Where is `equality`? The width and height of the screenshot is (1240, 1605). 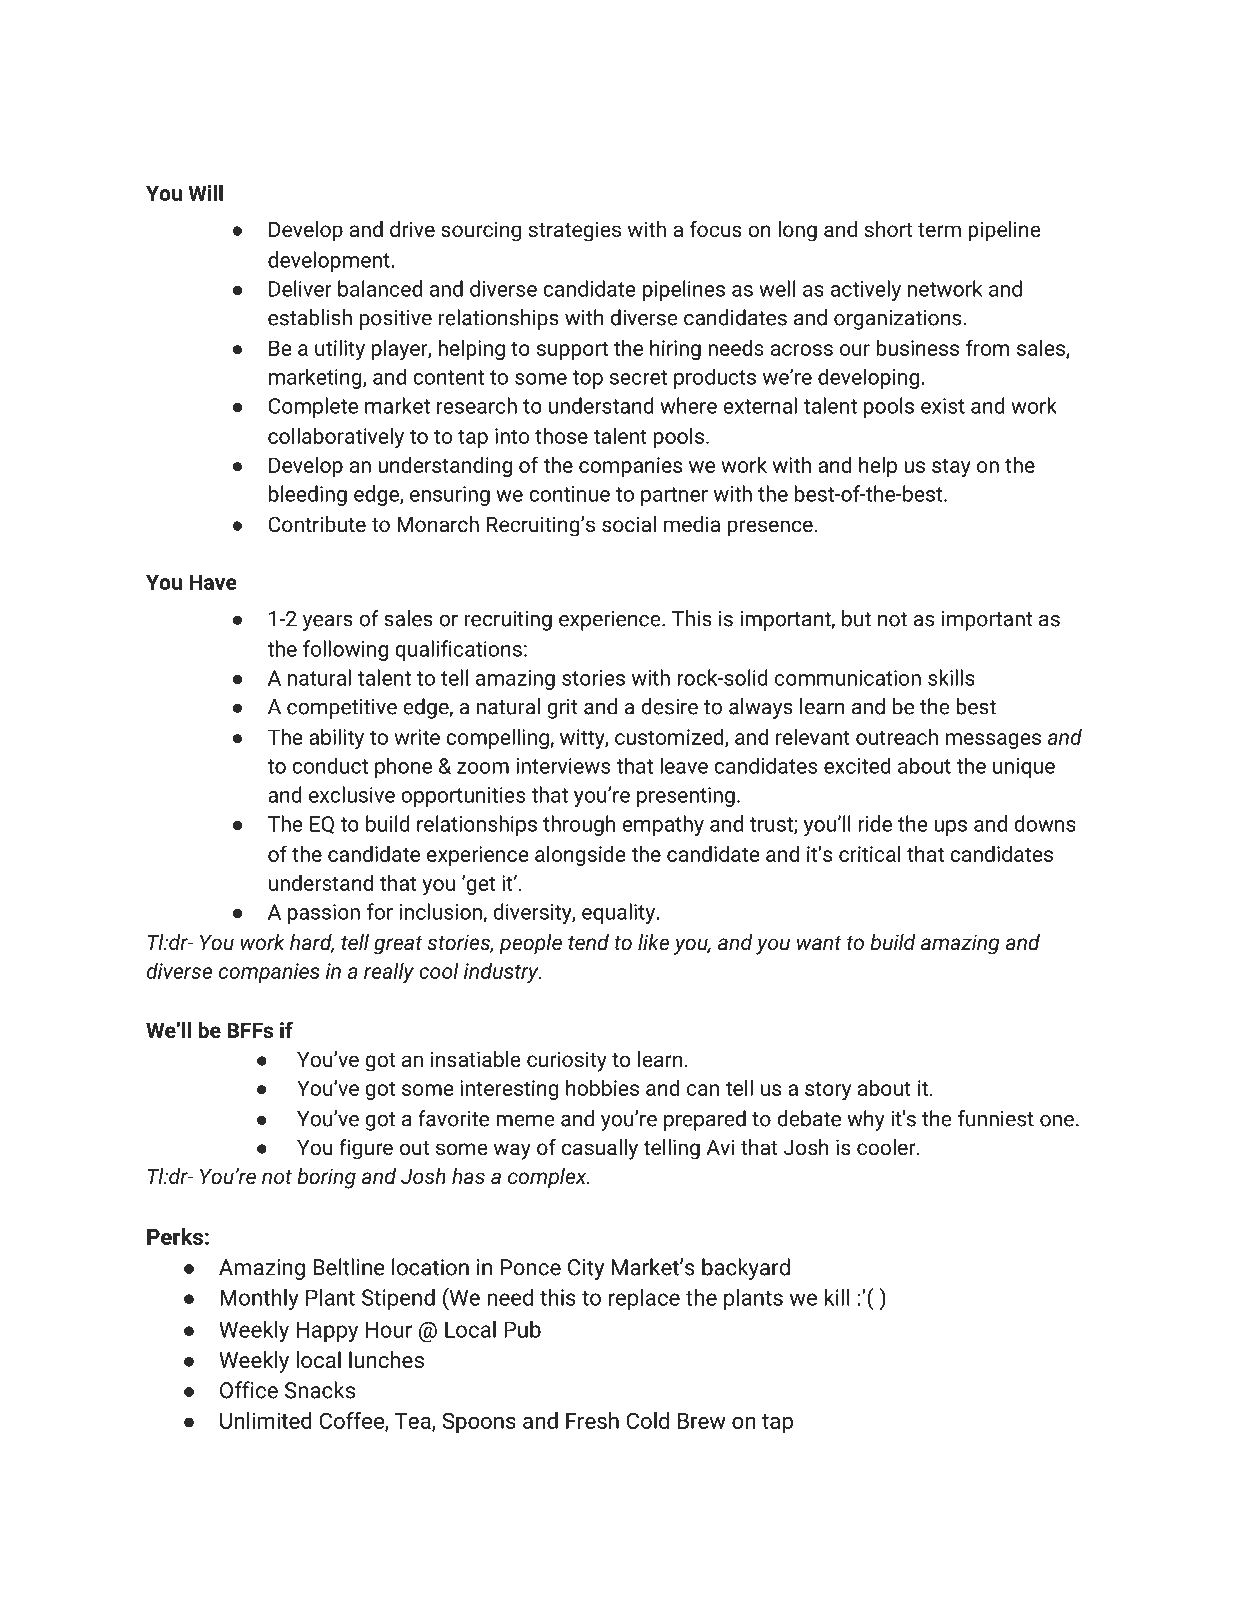 equality is located at coordinates (619, 913).
